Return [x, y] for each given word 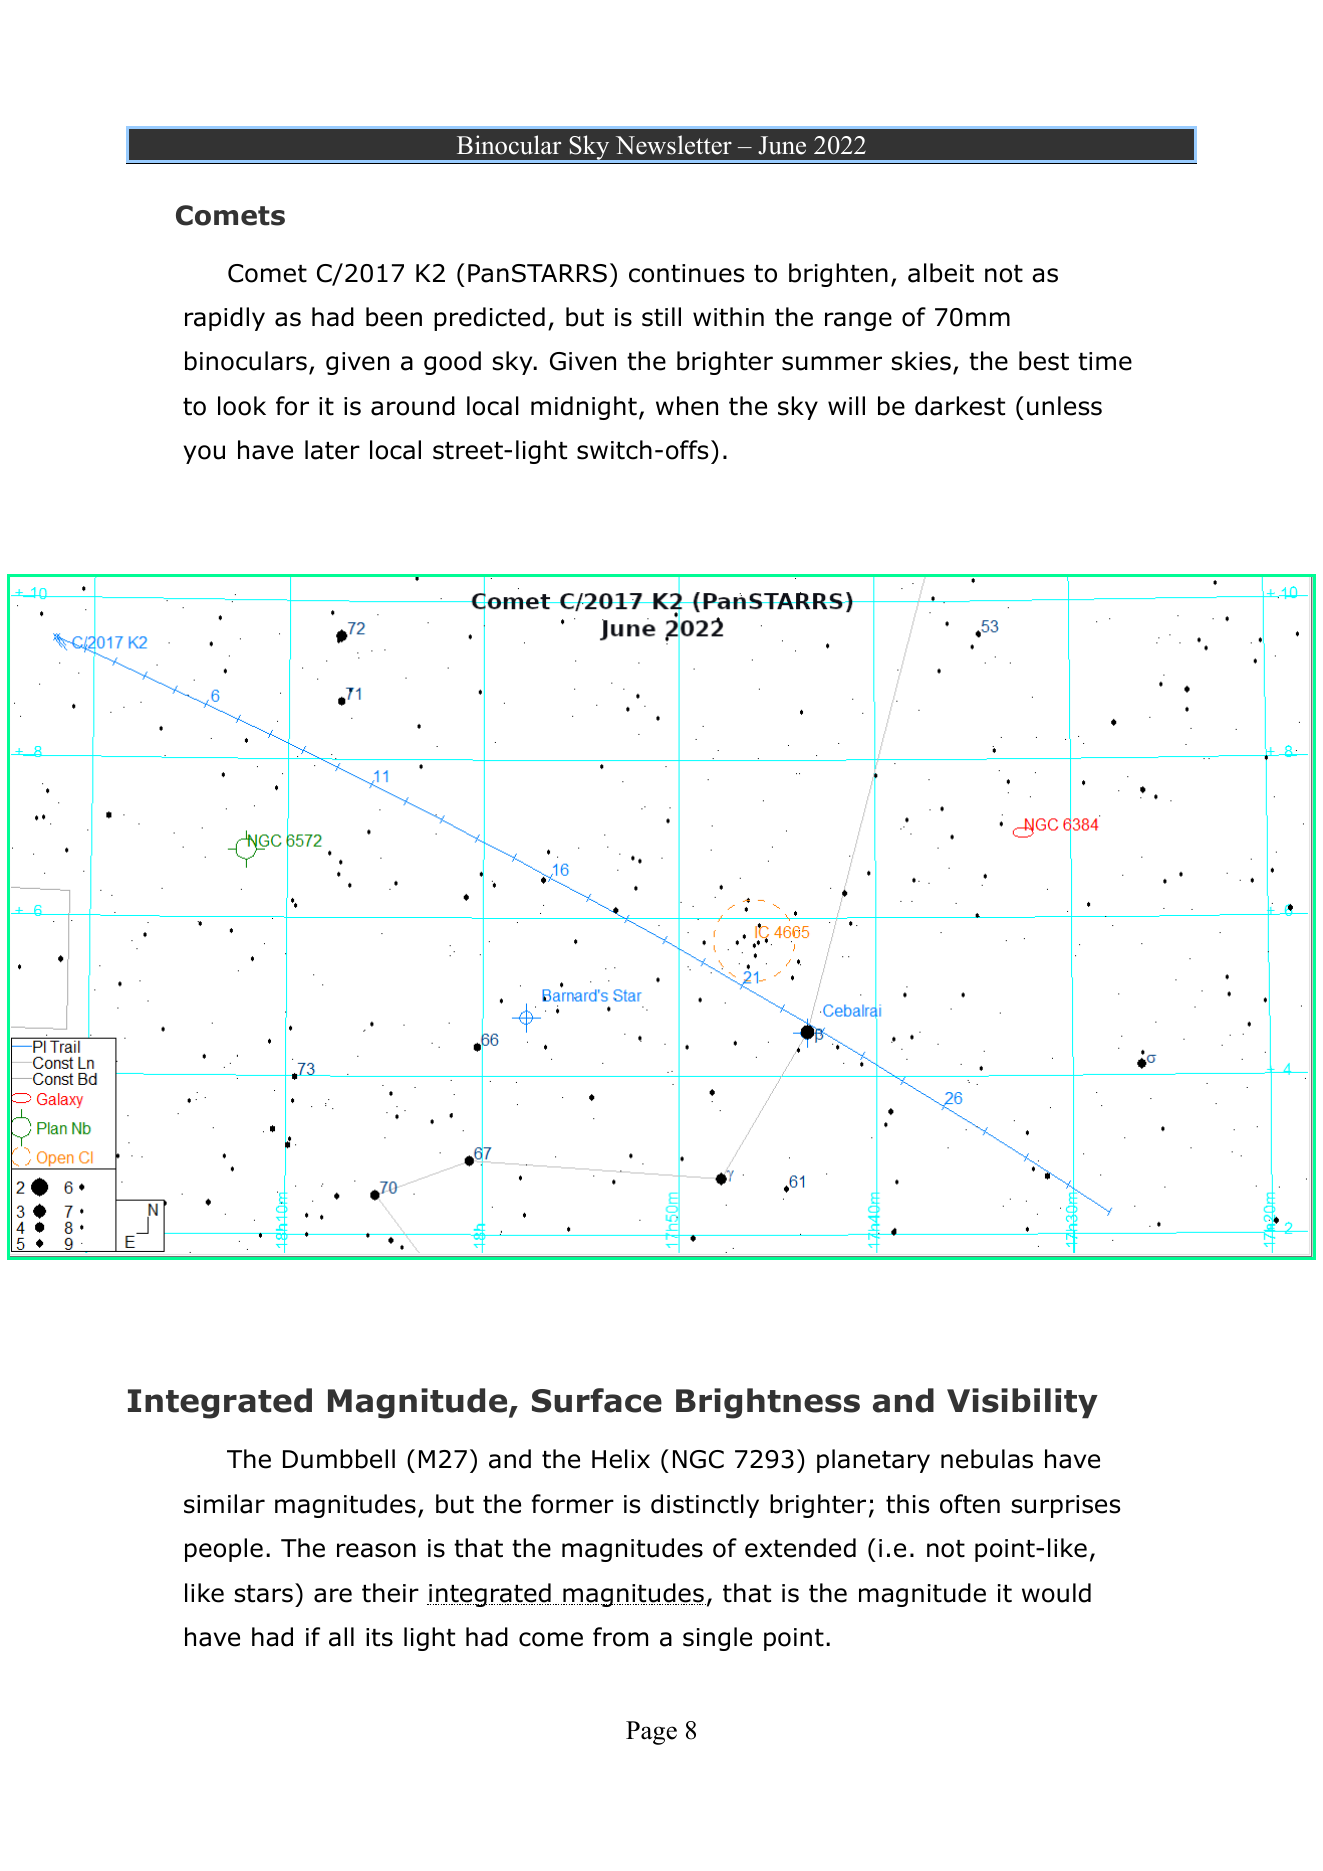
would [1056, 1593]
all [341, 1637]
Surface [597, 1400]
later [332, 450]
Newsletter [674, 145]
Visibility [1022, 1403]
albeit [941, 273]
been [394, 317]
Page [651, 1733]
